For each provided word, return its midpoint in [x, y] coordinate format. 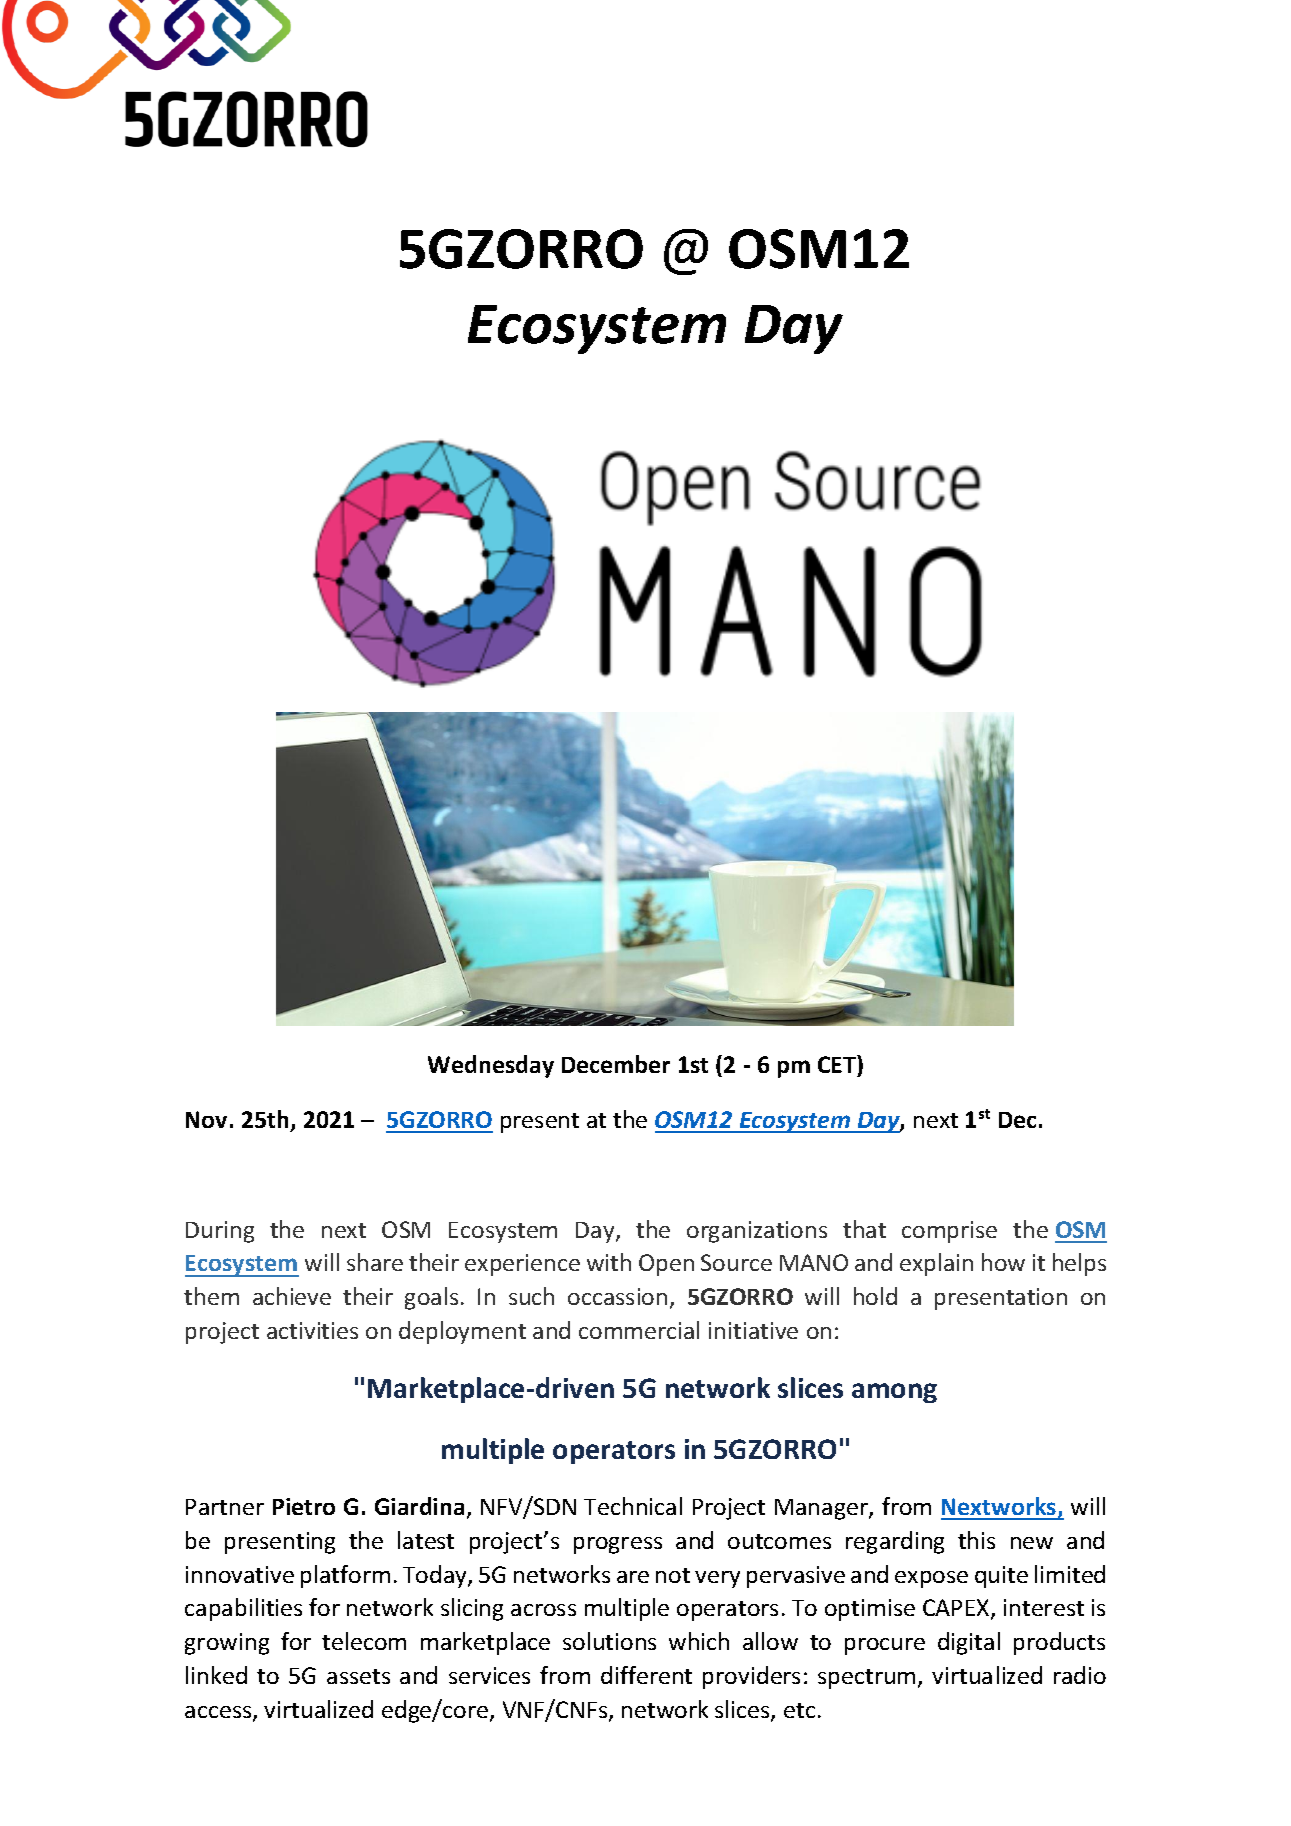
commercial [639, 1330]
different [646, 1675]
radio [1080, 1675]
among [894, 1393]
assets [358, 1676]
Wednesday [491, 1066]
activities [312, 1330]
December [616, 1064]
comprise [949, 1232]
